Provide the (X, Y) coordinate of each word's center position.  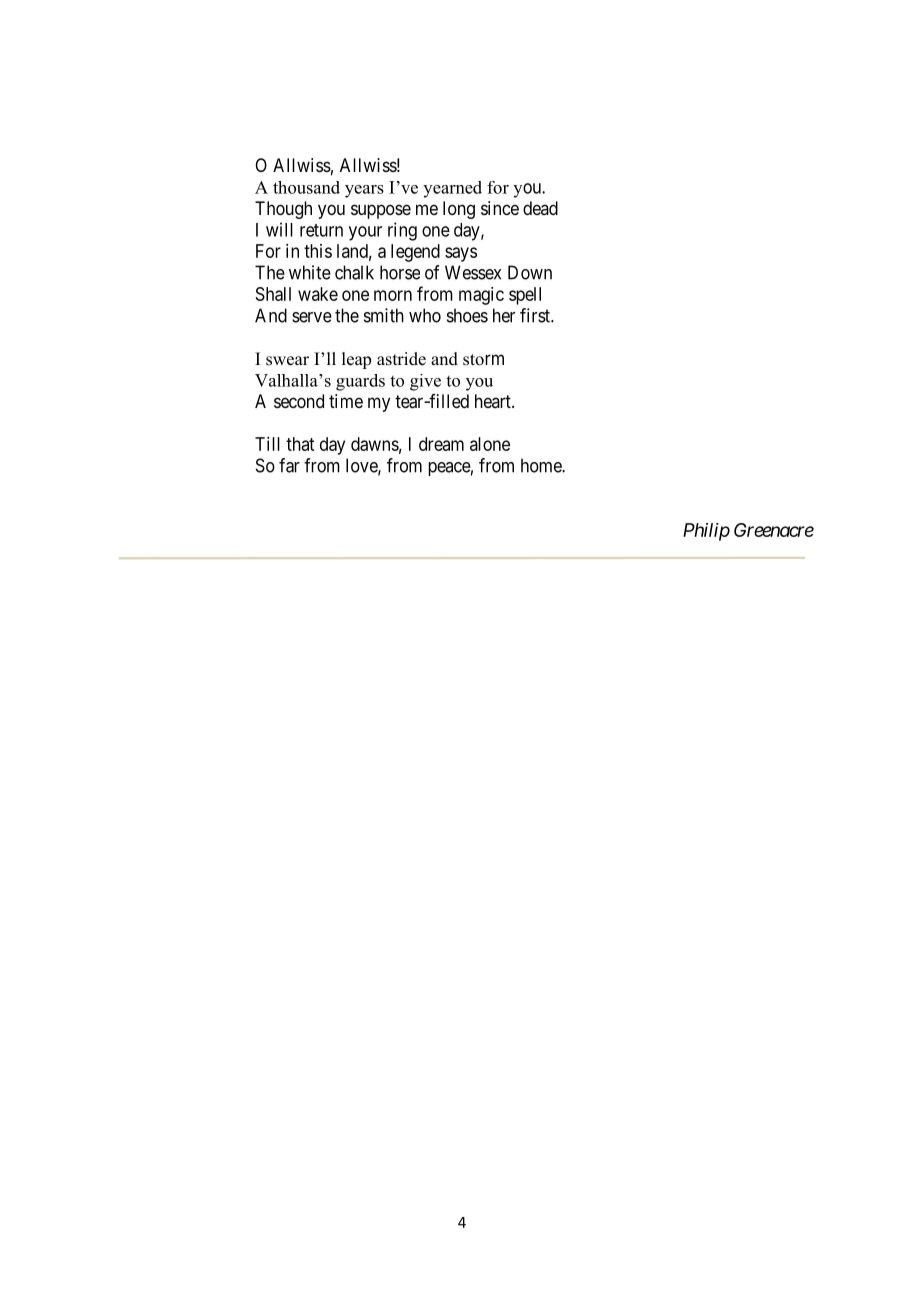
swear (287, 361)
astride (401, 359)
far (289, 465)
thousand (306, 187)
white (310, 272)
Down (530, 272)
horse (400, 272)
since (500, 208)
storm (483, 360)
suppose (381, 211)
